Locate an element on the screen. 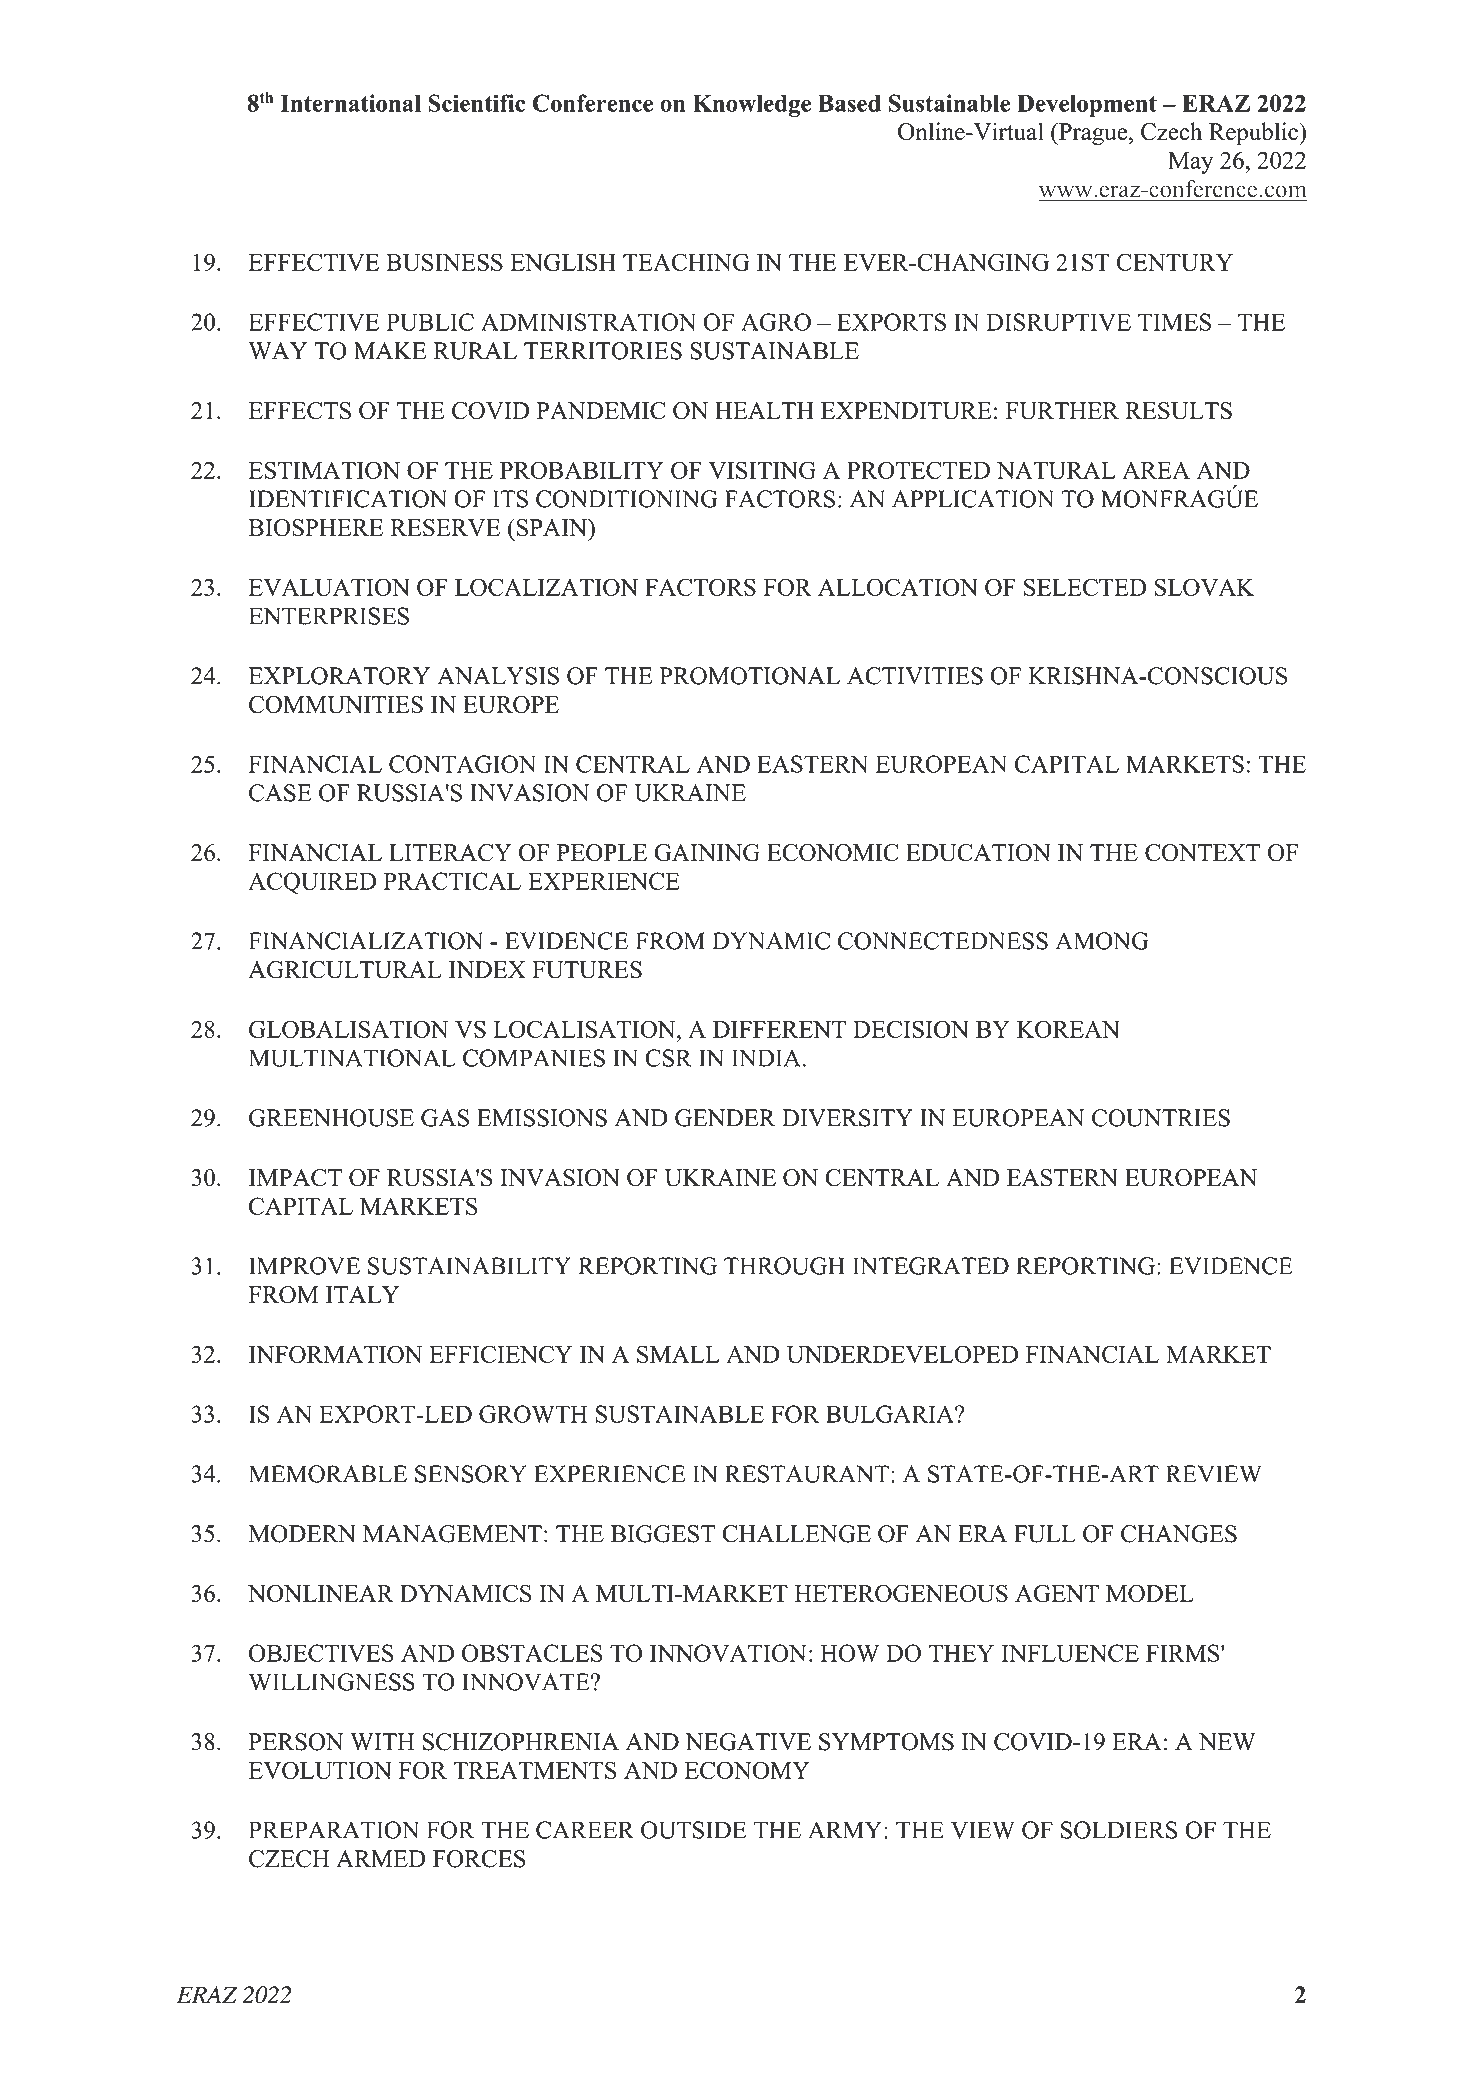  AMONG is located at coordinates (1102, 941).
